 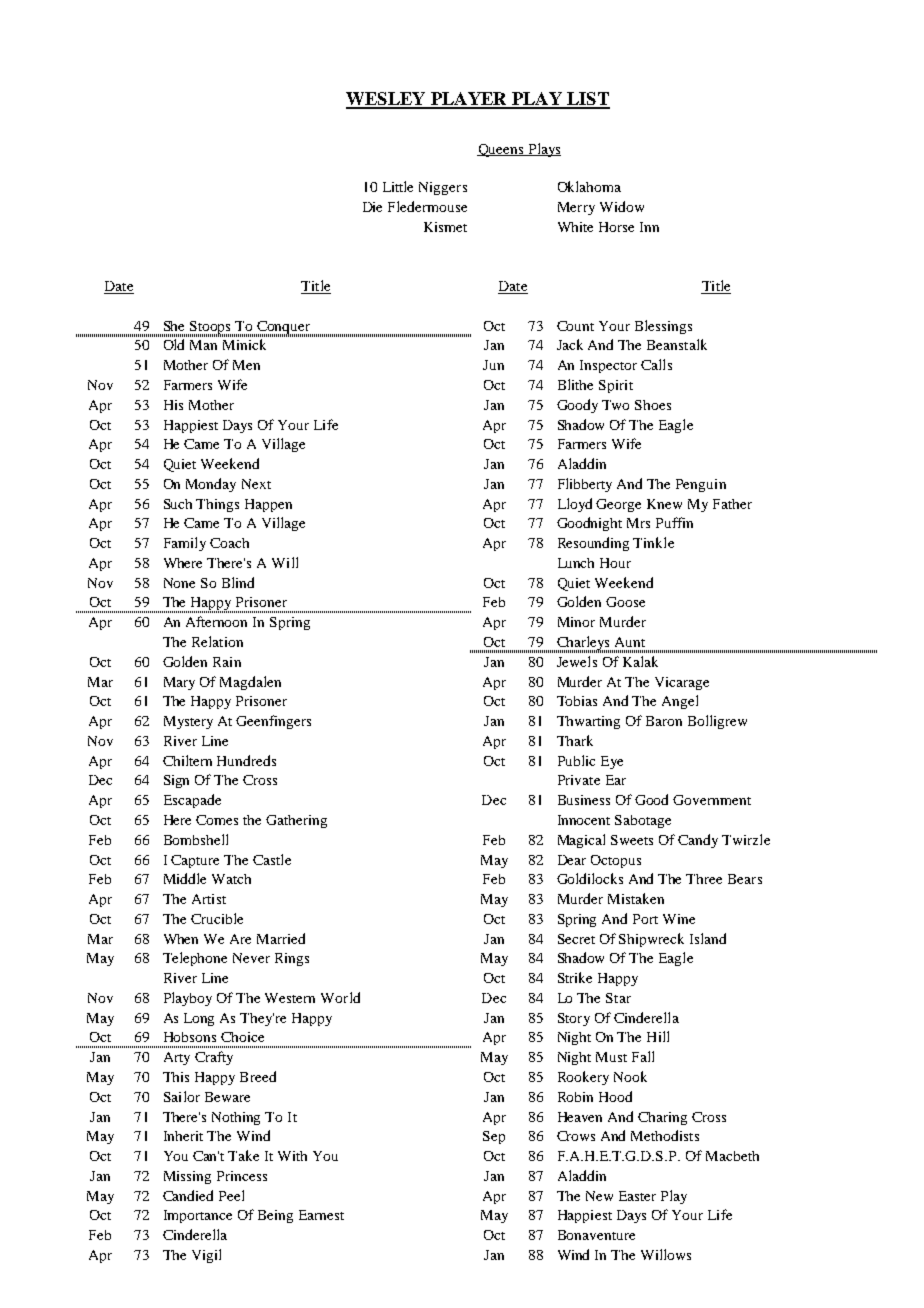 What do you see at coordinates (227, 662) in the screenshot?
I see `Rain` at bounding box center [227, 662].
